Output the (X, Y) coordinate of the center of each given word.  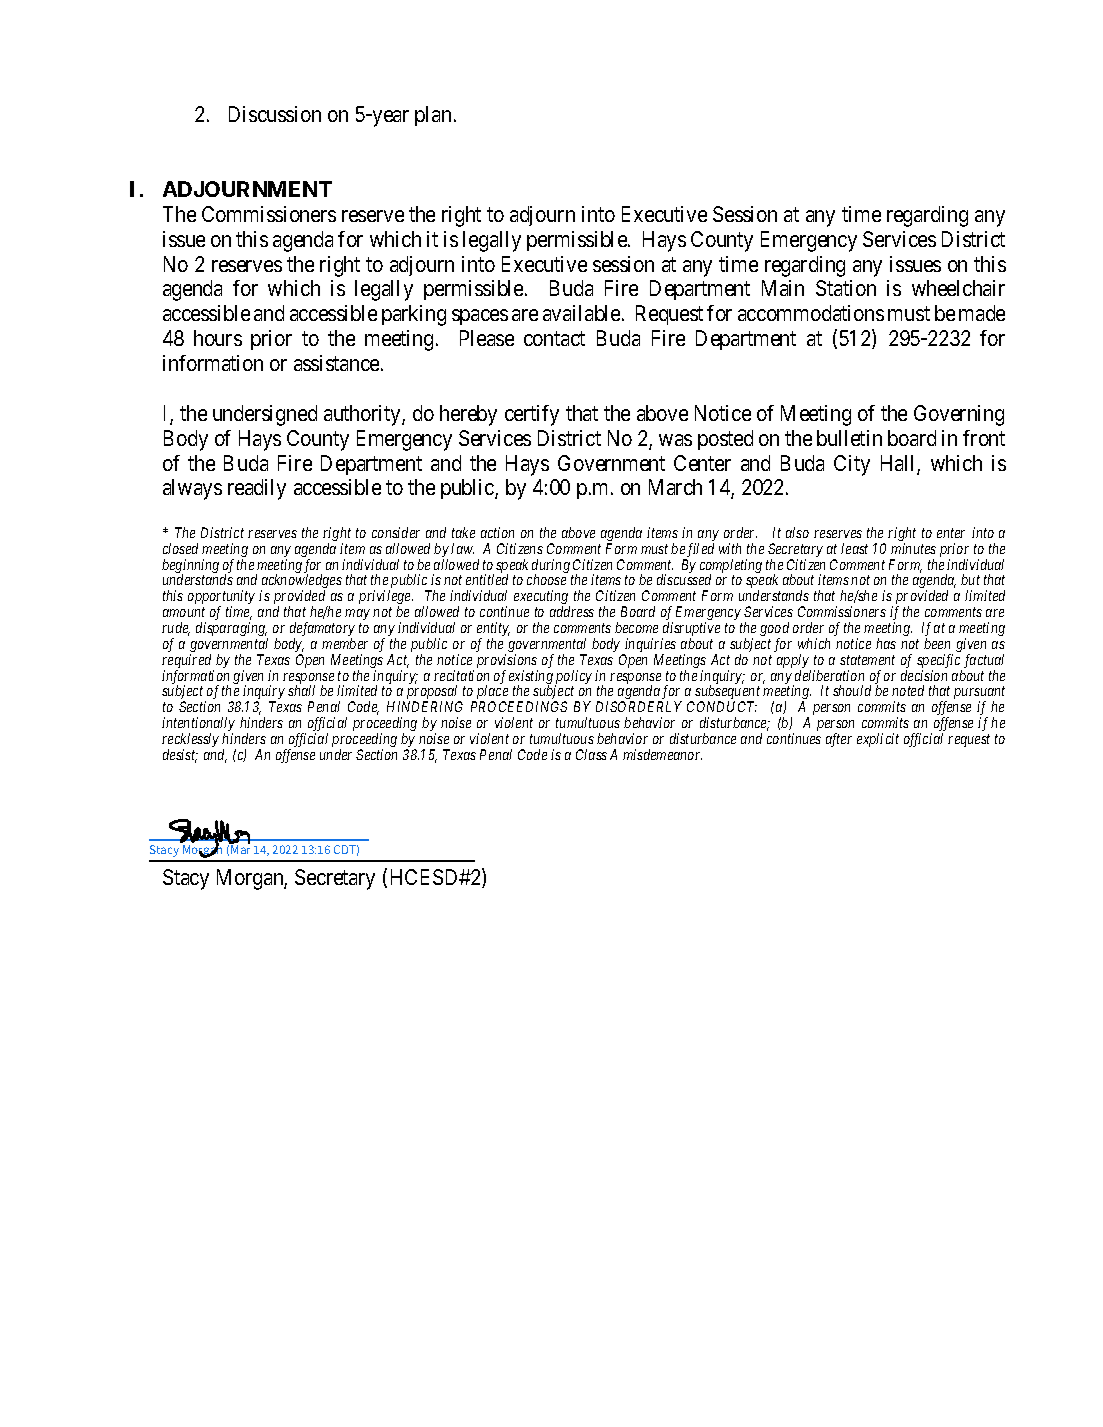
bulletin (849, 438)
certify (532, 415)
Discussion (275, 114)
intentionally (198, 725)
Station (846, 288)
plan (435, 116)
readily (257, 489)
